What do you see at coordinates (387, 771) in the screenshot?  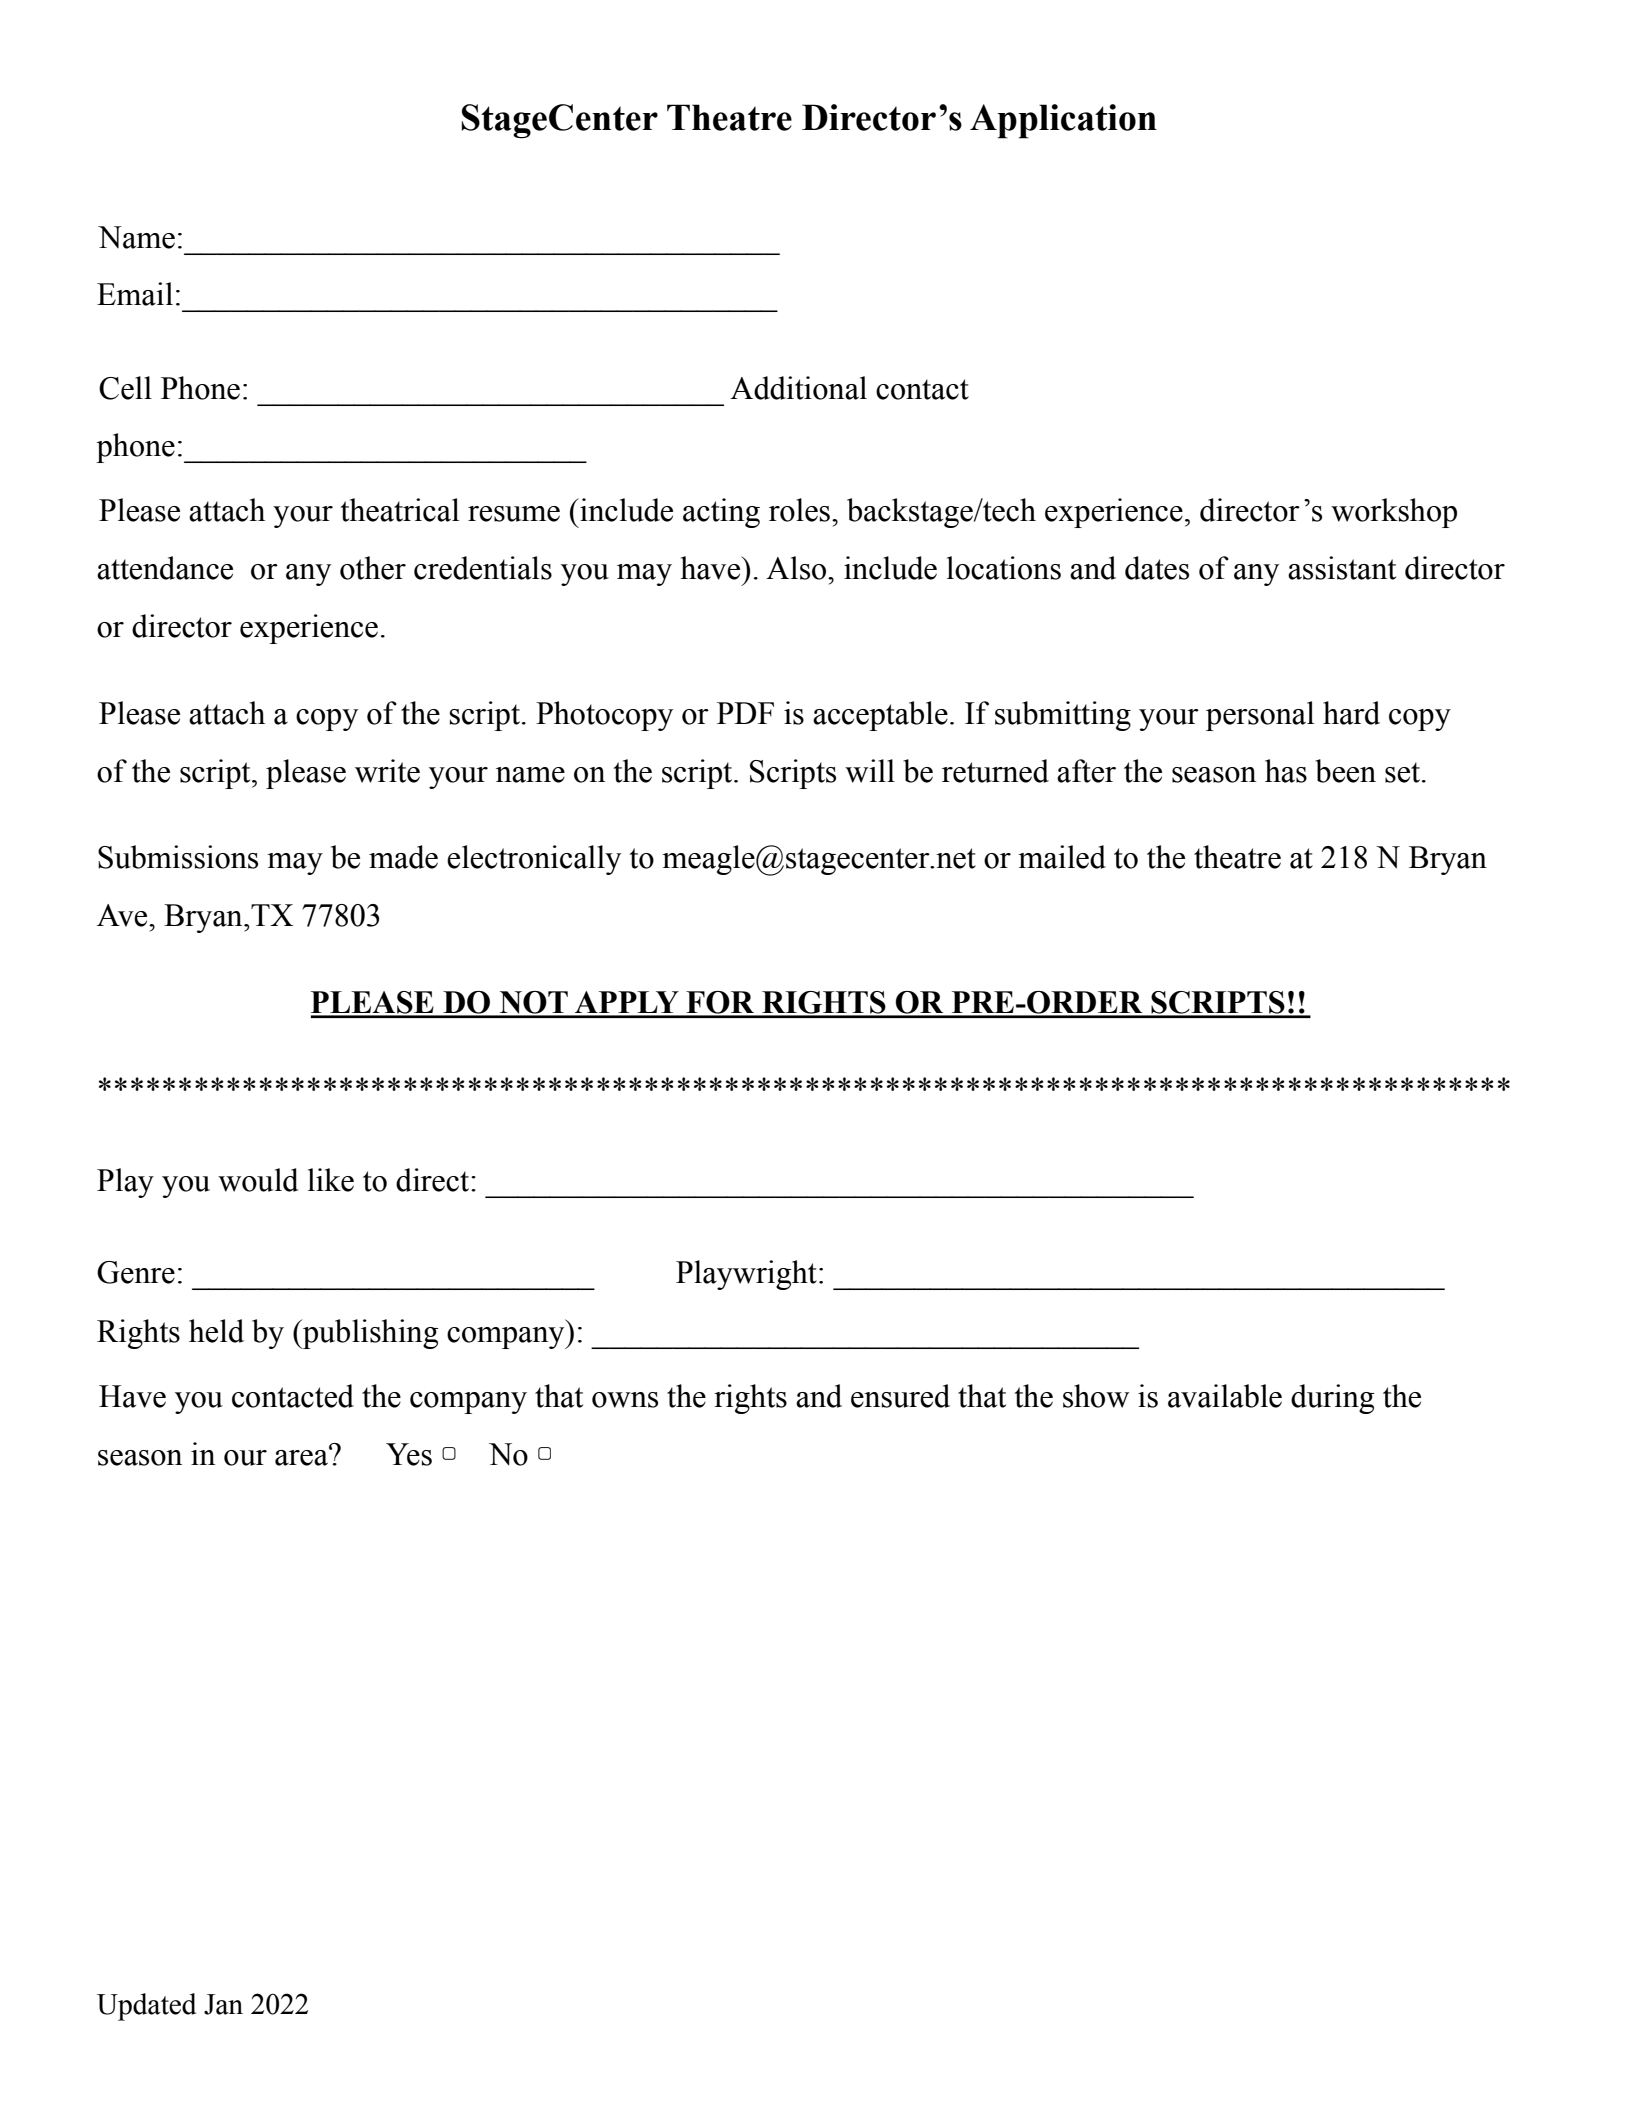 I see `write` at bounding box center [387, 771].
